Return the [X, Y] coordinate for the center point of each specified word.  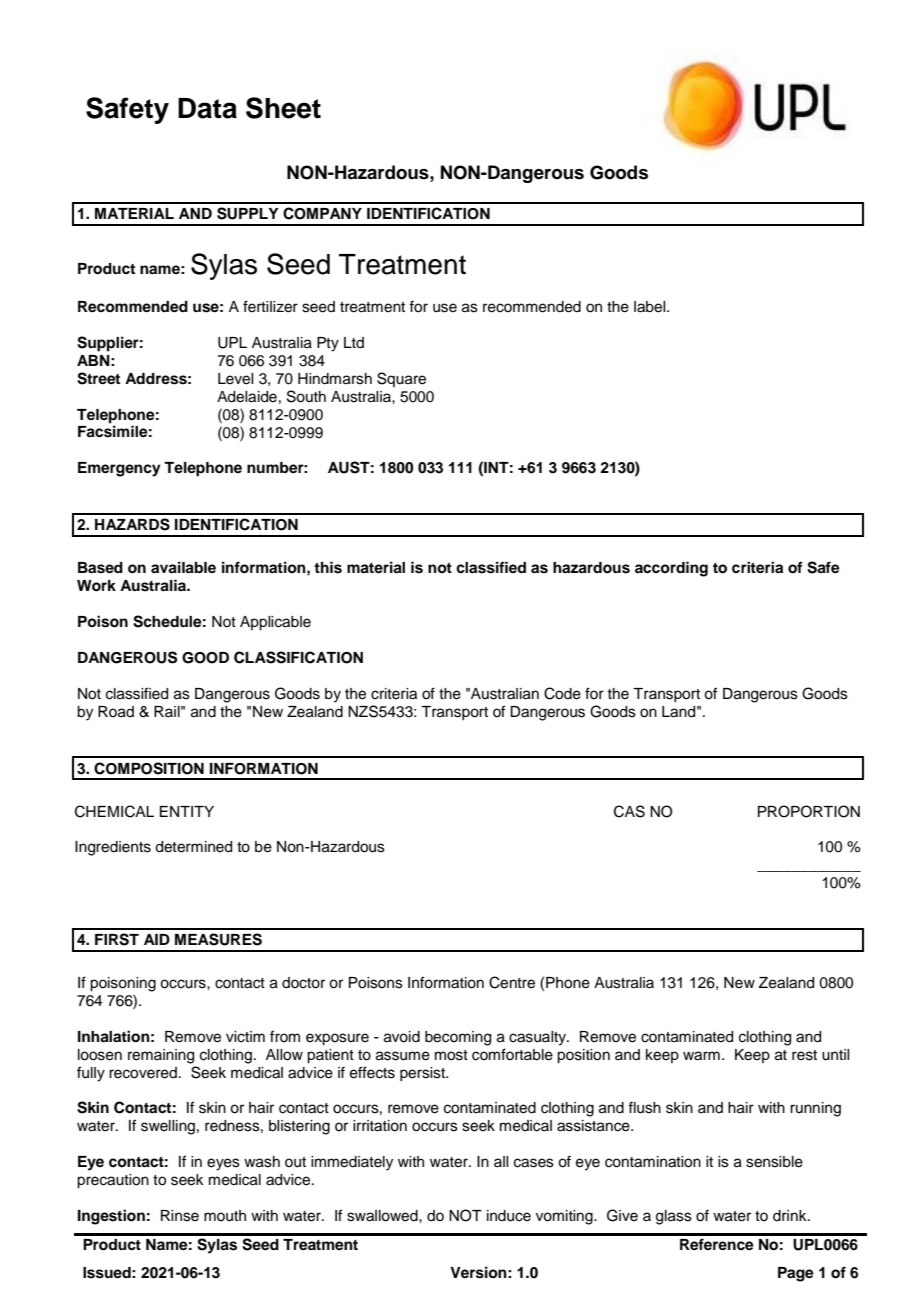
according [671, 569]
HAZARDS [132, 524]
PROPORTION [809, 811]
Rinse [180, 1216]
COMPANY [322, 213]
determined [193, 847]
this [328, 567]
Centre [512, 982]
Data [207, 108]
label [651, 307]
